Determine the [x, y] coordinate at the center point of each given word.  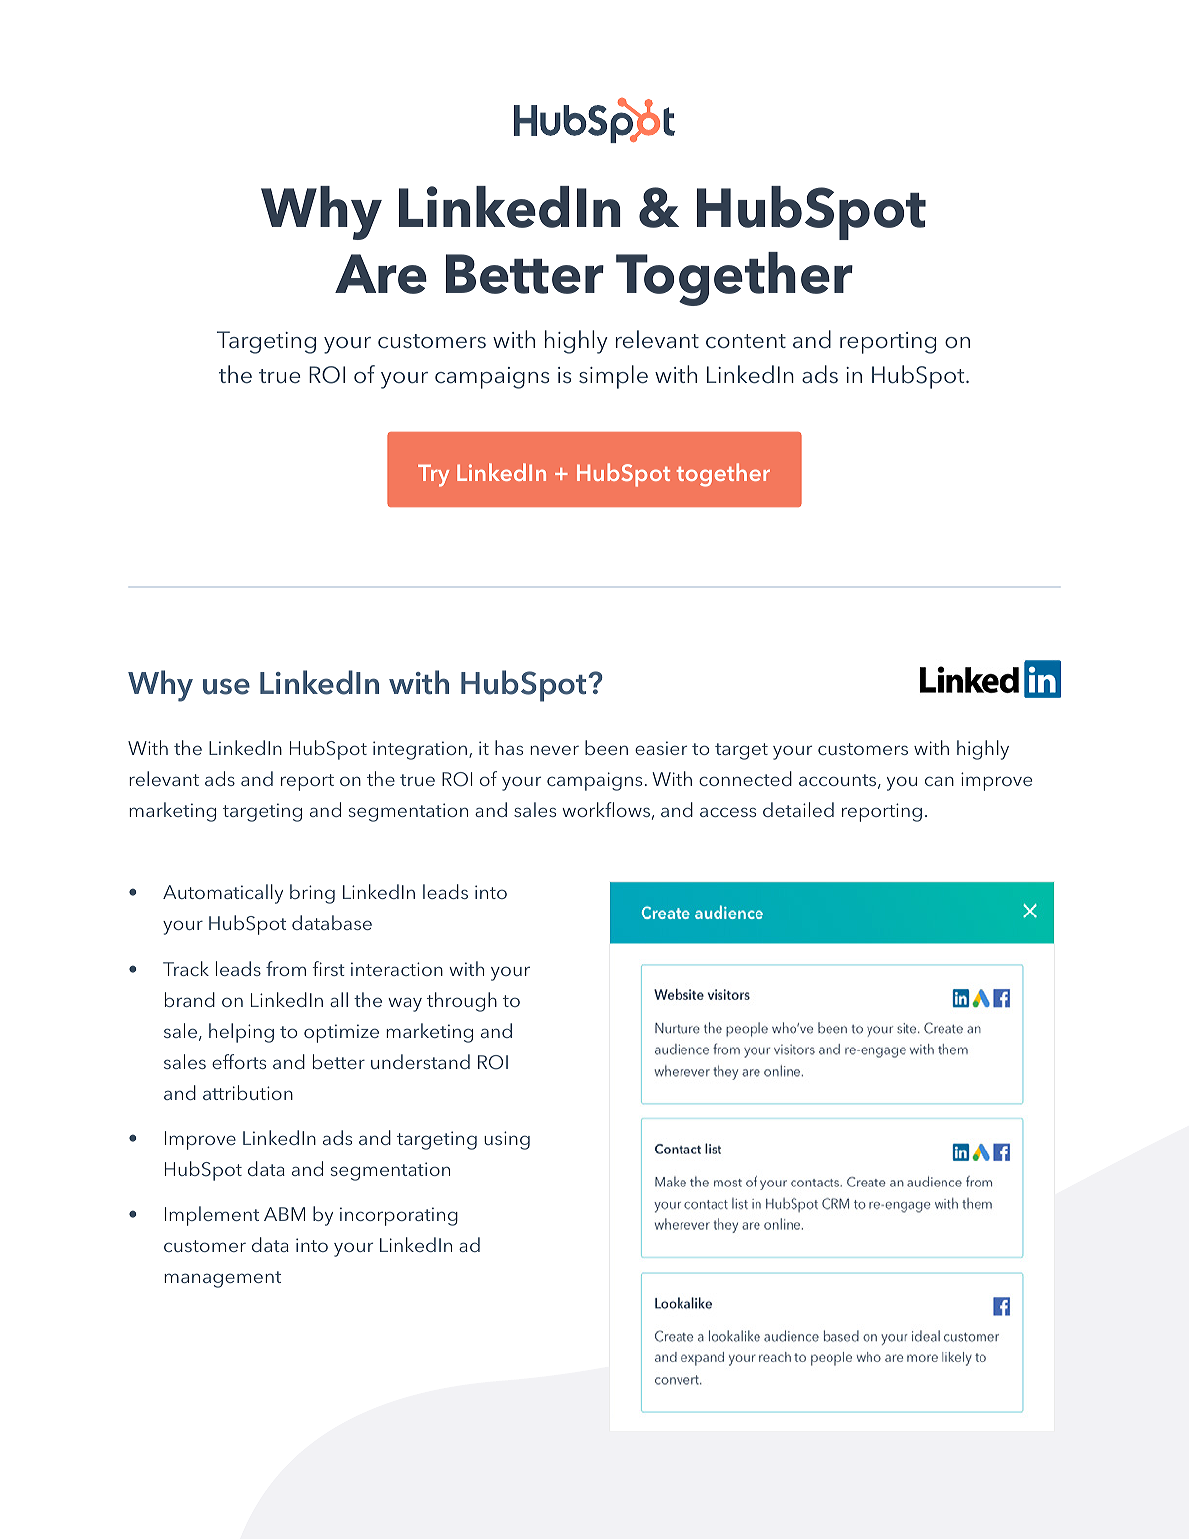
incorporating [399, 1216]
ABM [284, 1214]
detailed [798, 809]
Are [381, 274]
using [507, 1140]
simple [613, 377]
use [226, 686]
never [554, 750]
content [746, 341]
